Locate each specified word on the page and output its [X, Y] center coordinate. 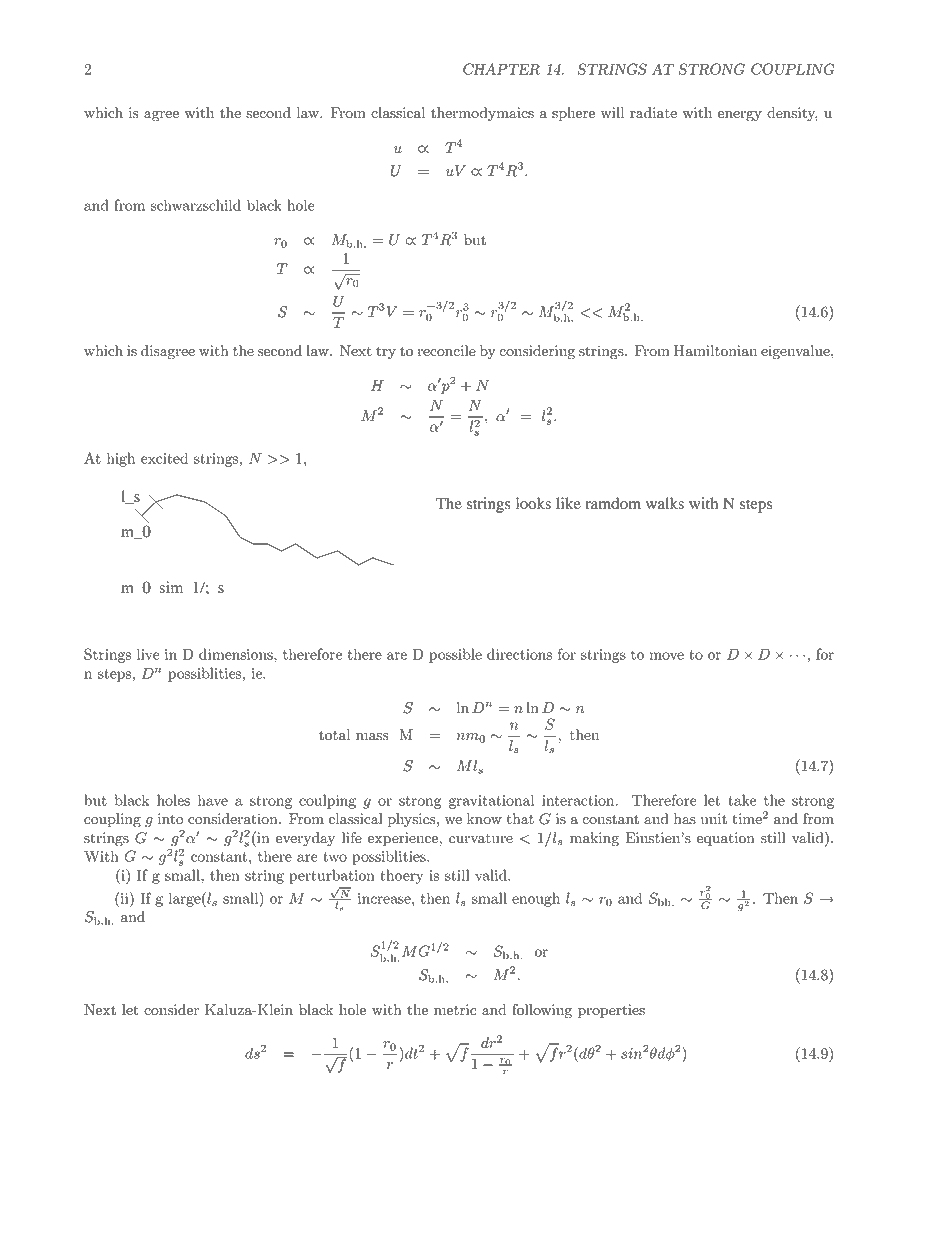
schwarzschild [196, 205]
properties [611, 1011]
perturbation [332, 876]
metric [455, 1010]
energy [740, 116]
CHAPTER [501, 69]
